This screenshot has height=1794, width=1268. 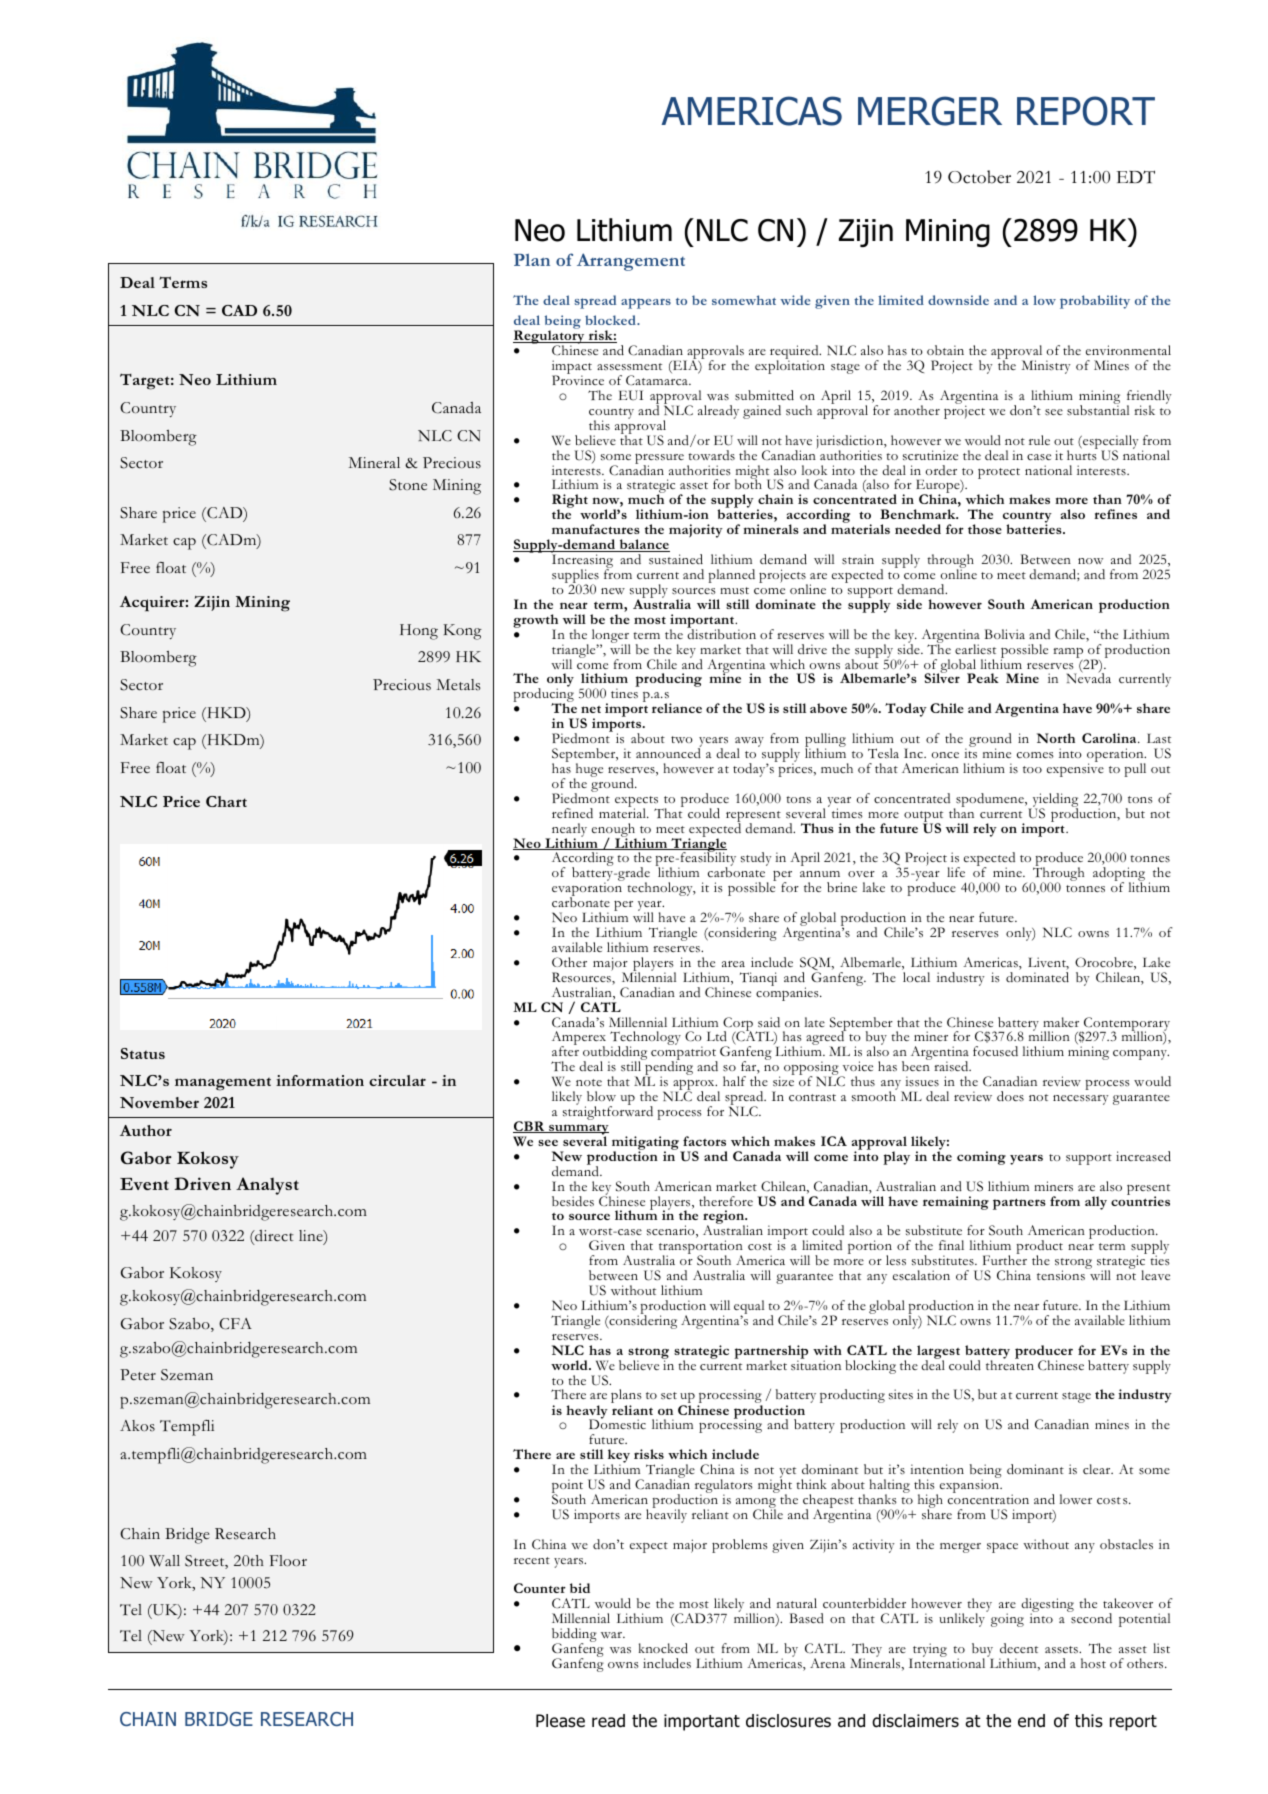 What do you see at coordinates (979, 177) in the screenshot?
I see `October` at bounding box center [979, 177].
